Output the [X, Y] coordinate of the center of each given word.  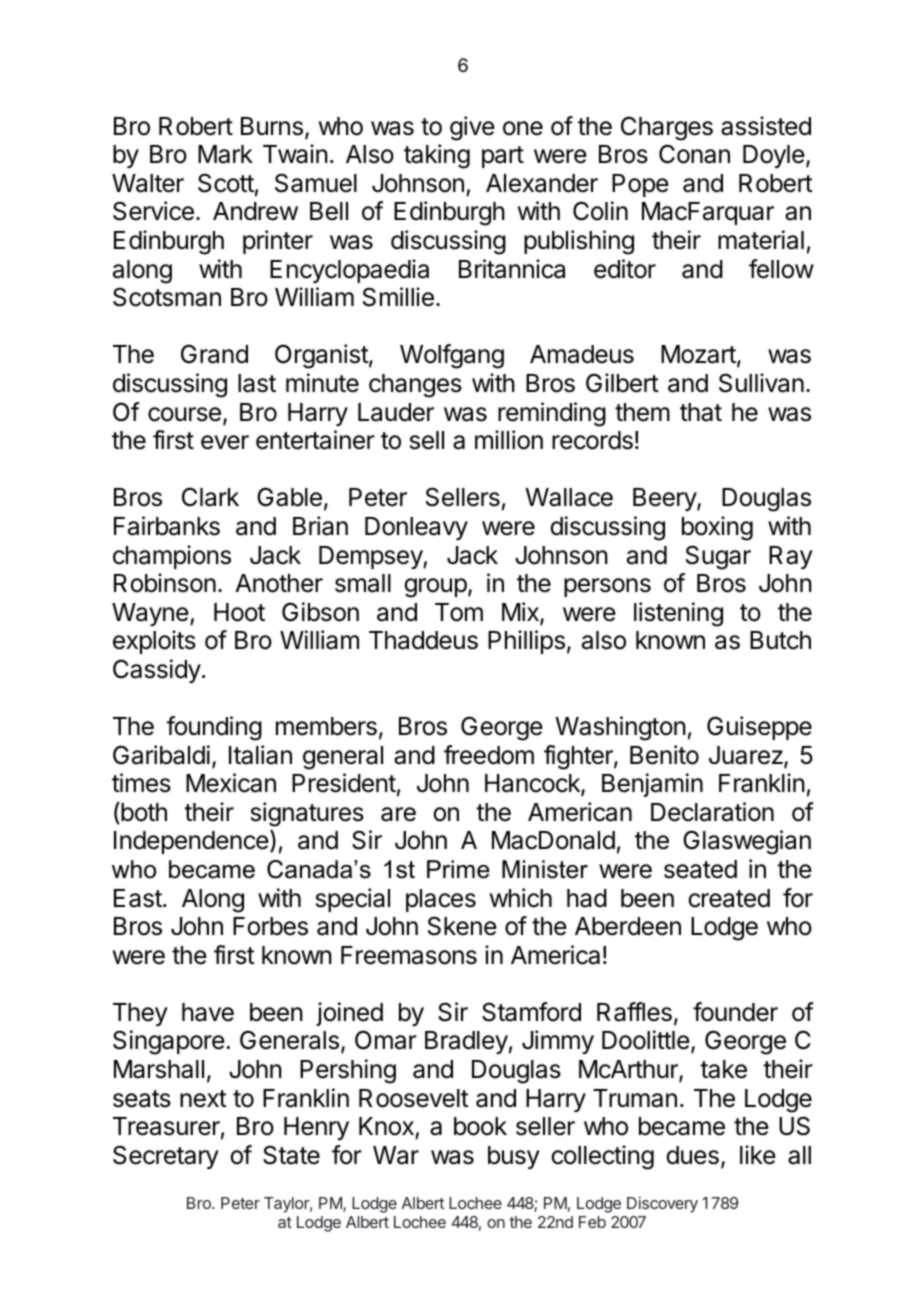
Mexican [231, 783]
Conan [694, 154]
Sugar [718, 557]
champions [172, 557]
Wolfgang [452, 356]
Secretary [166, 1157]
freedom [489, 755]
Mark [225, 154]
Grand [214, 354]
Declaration [712, 812]
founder [735, 1012]
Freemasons [409, 955]
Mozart [698, 354]
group [435, 588]
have [208, 1012]
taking [437, 156]
